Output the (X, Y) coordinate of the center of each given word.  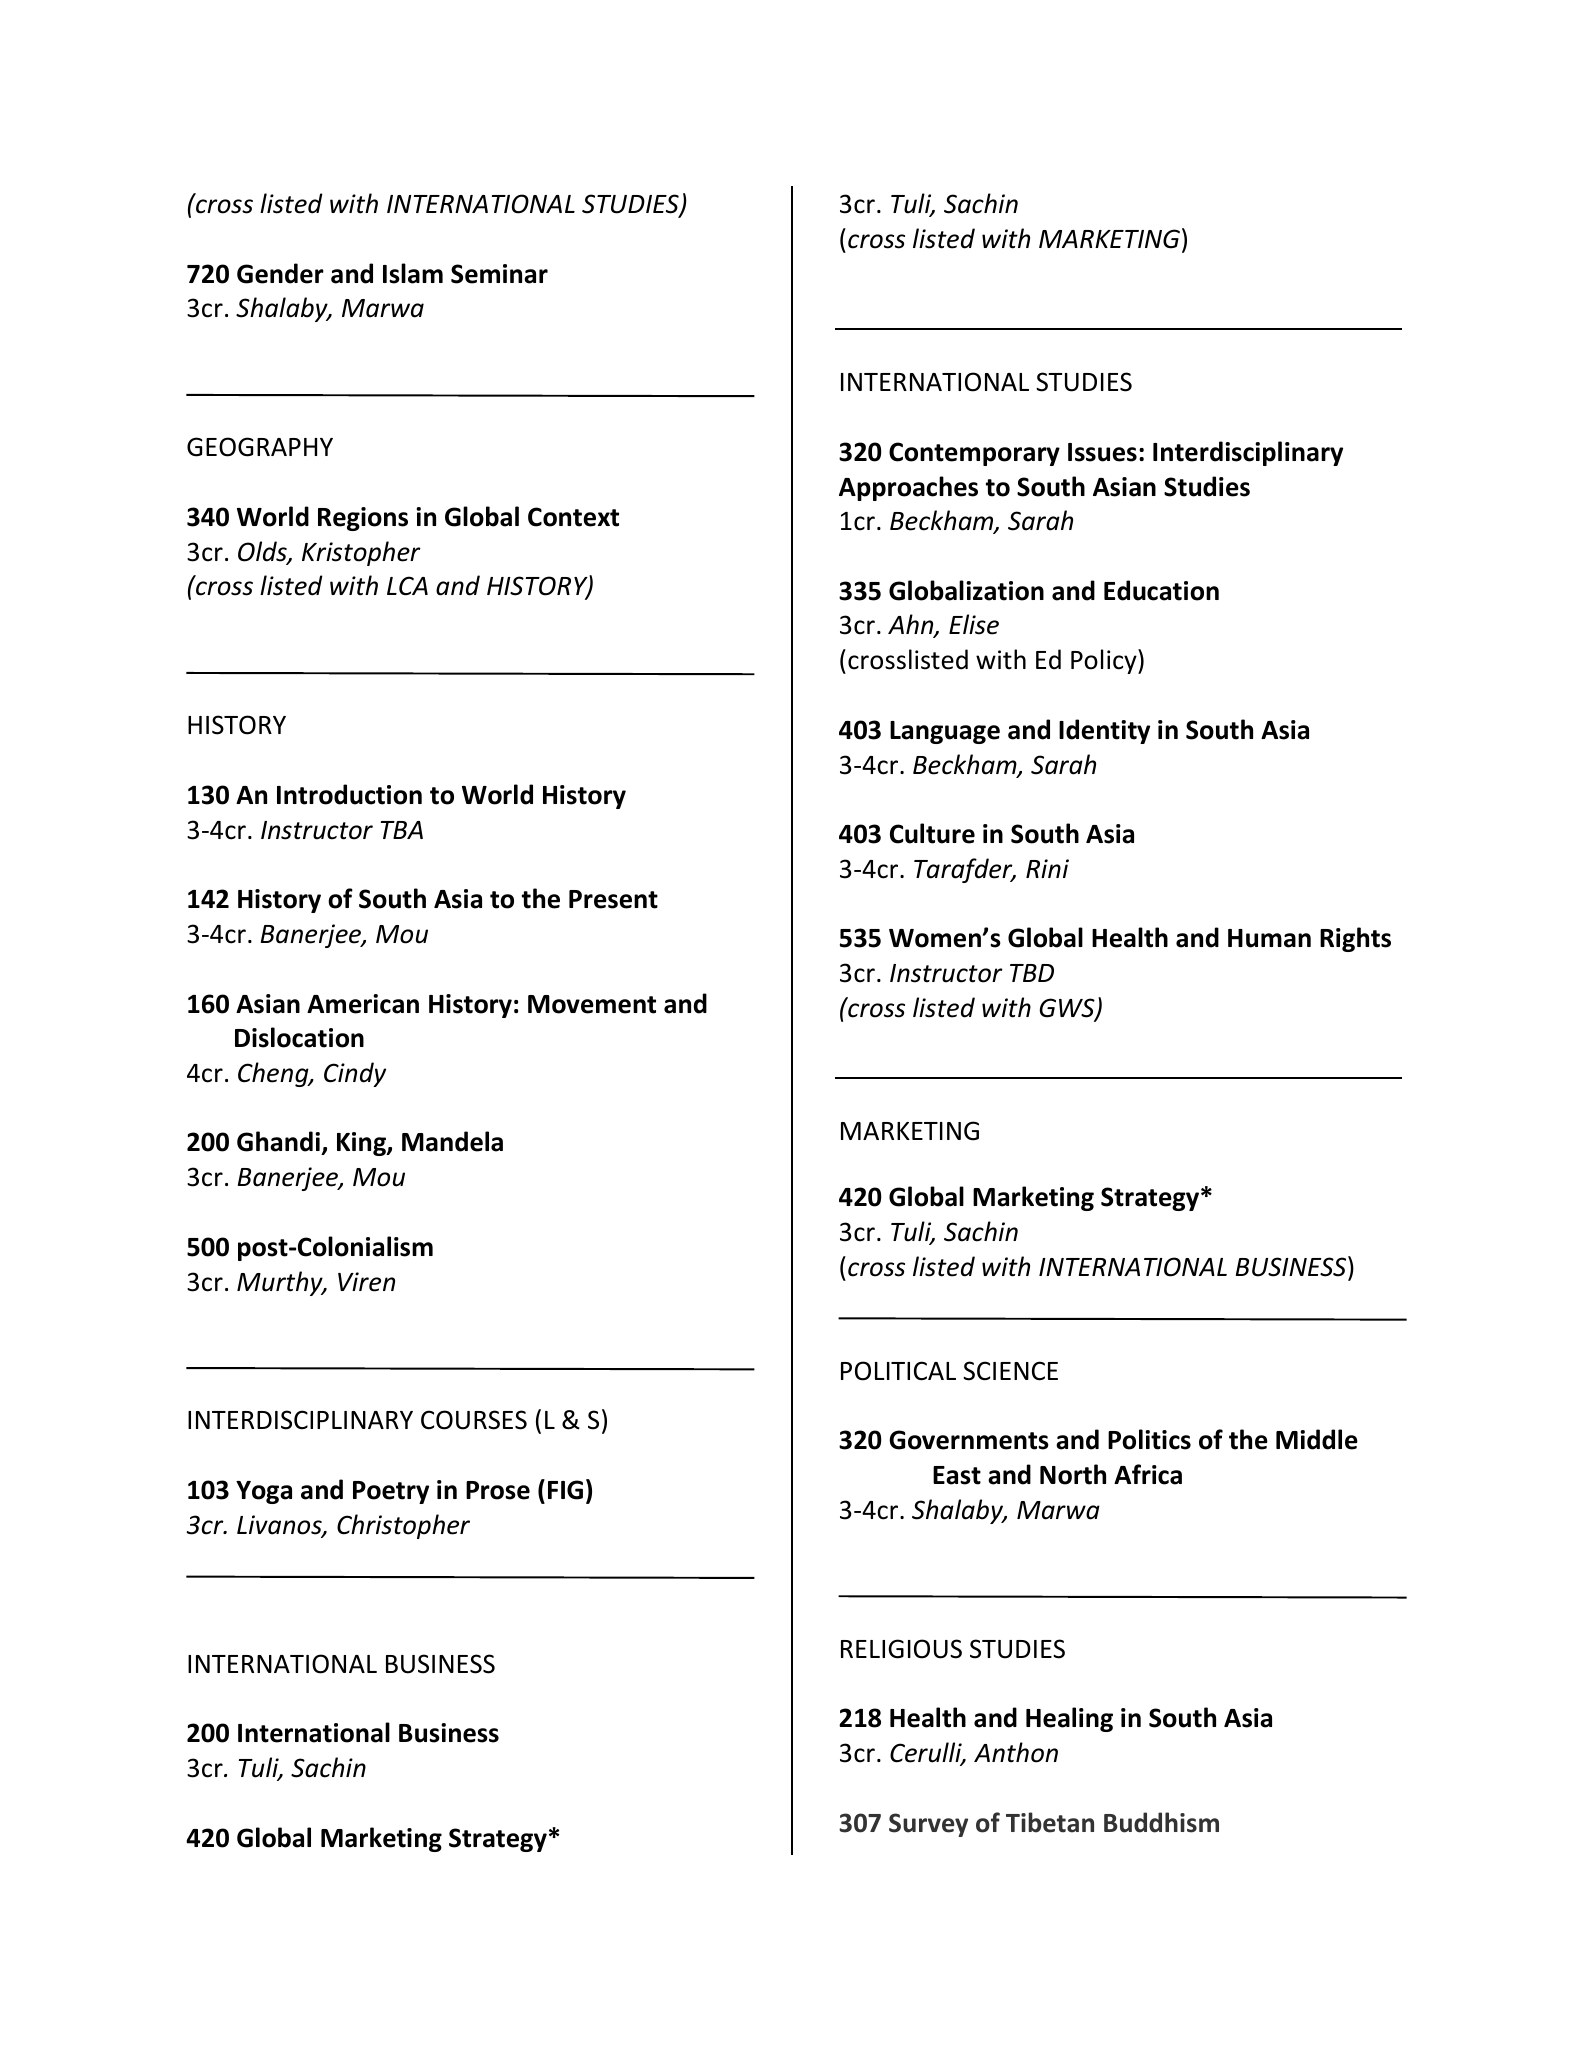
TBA (402, 830)
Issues (1102, 452)
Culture (932, 833)
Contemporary (974, 454)
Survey (928, 1825)
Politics (1149, 1439)
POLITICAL (898, 1371)
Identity (1104, 731)
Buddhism (1161, 1822)
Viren (366, 1282)
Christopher (403, 1526)
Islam (413, 273)
